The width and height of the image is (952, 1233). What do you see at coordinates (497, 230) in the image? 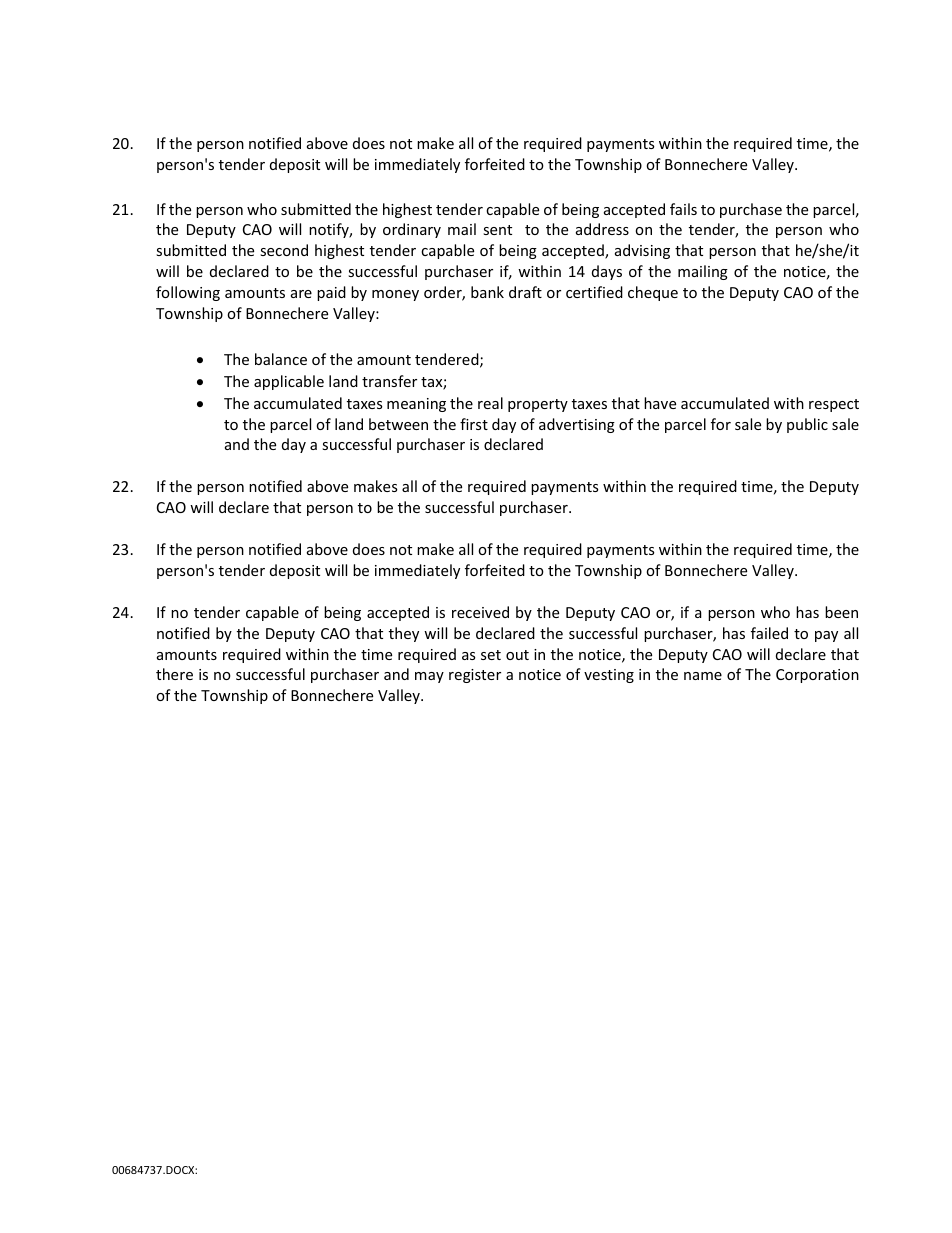
I see `sent` at bounding box center [497, 230].
